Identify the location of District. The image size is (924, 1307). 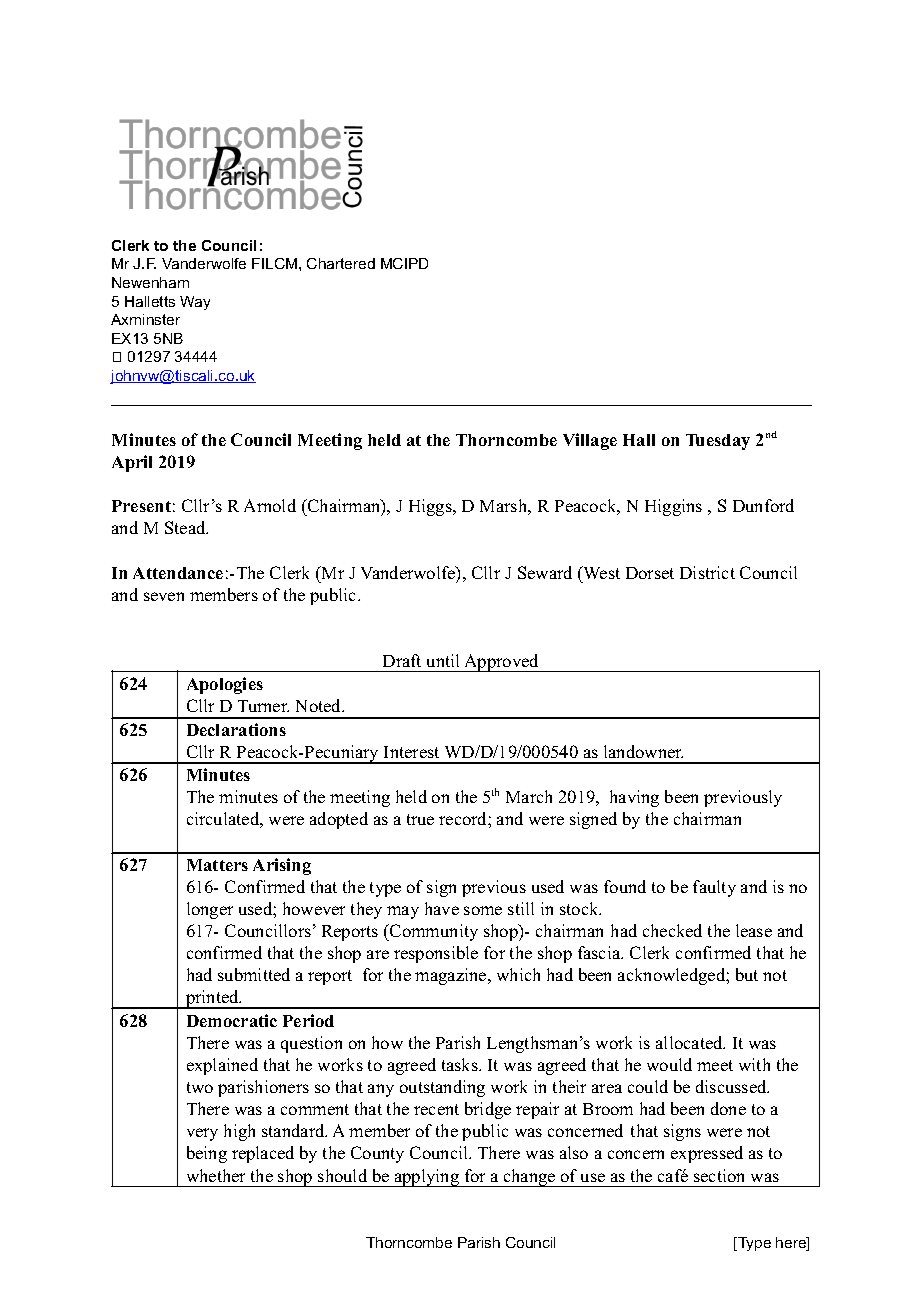
(707, 572).
